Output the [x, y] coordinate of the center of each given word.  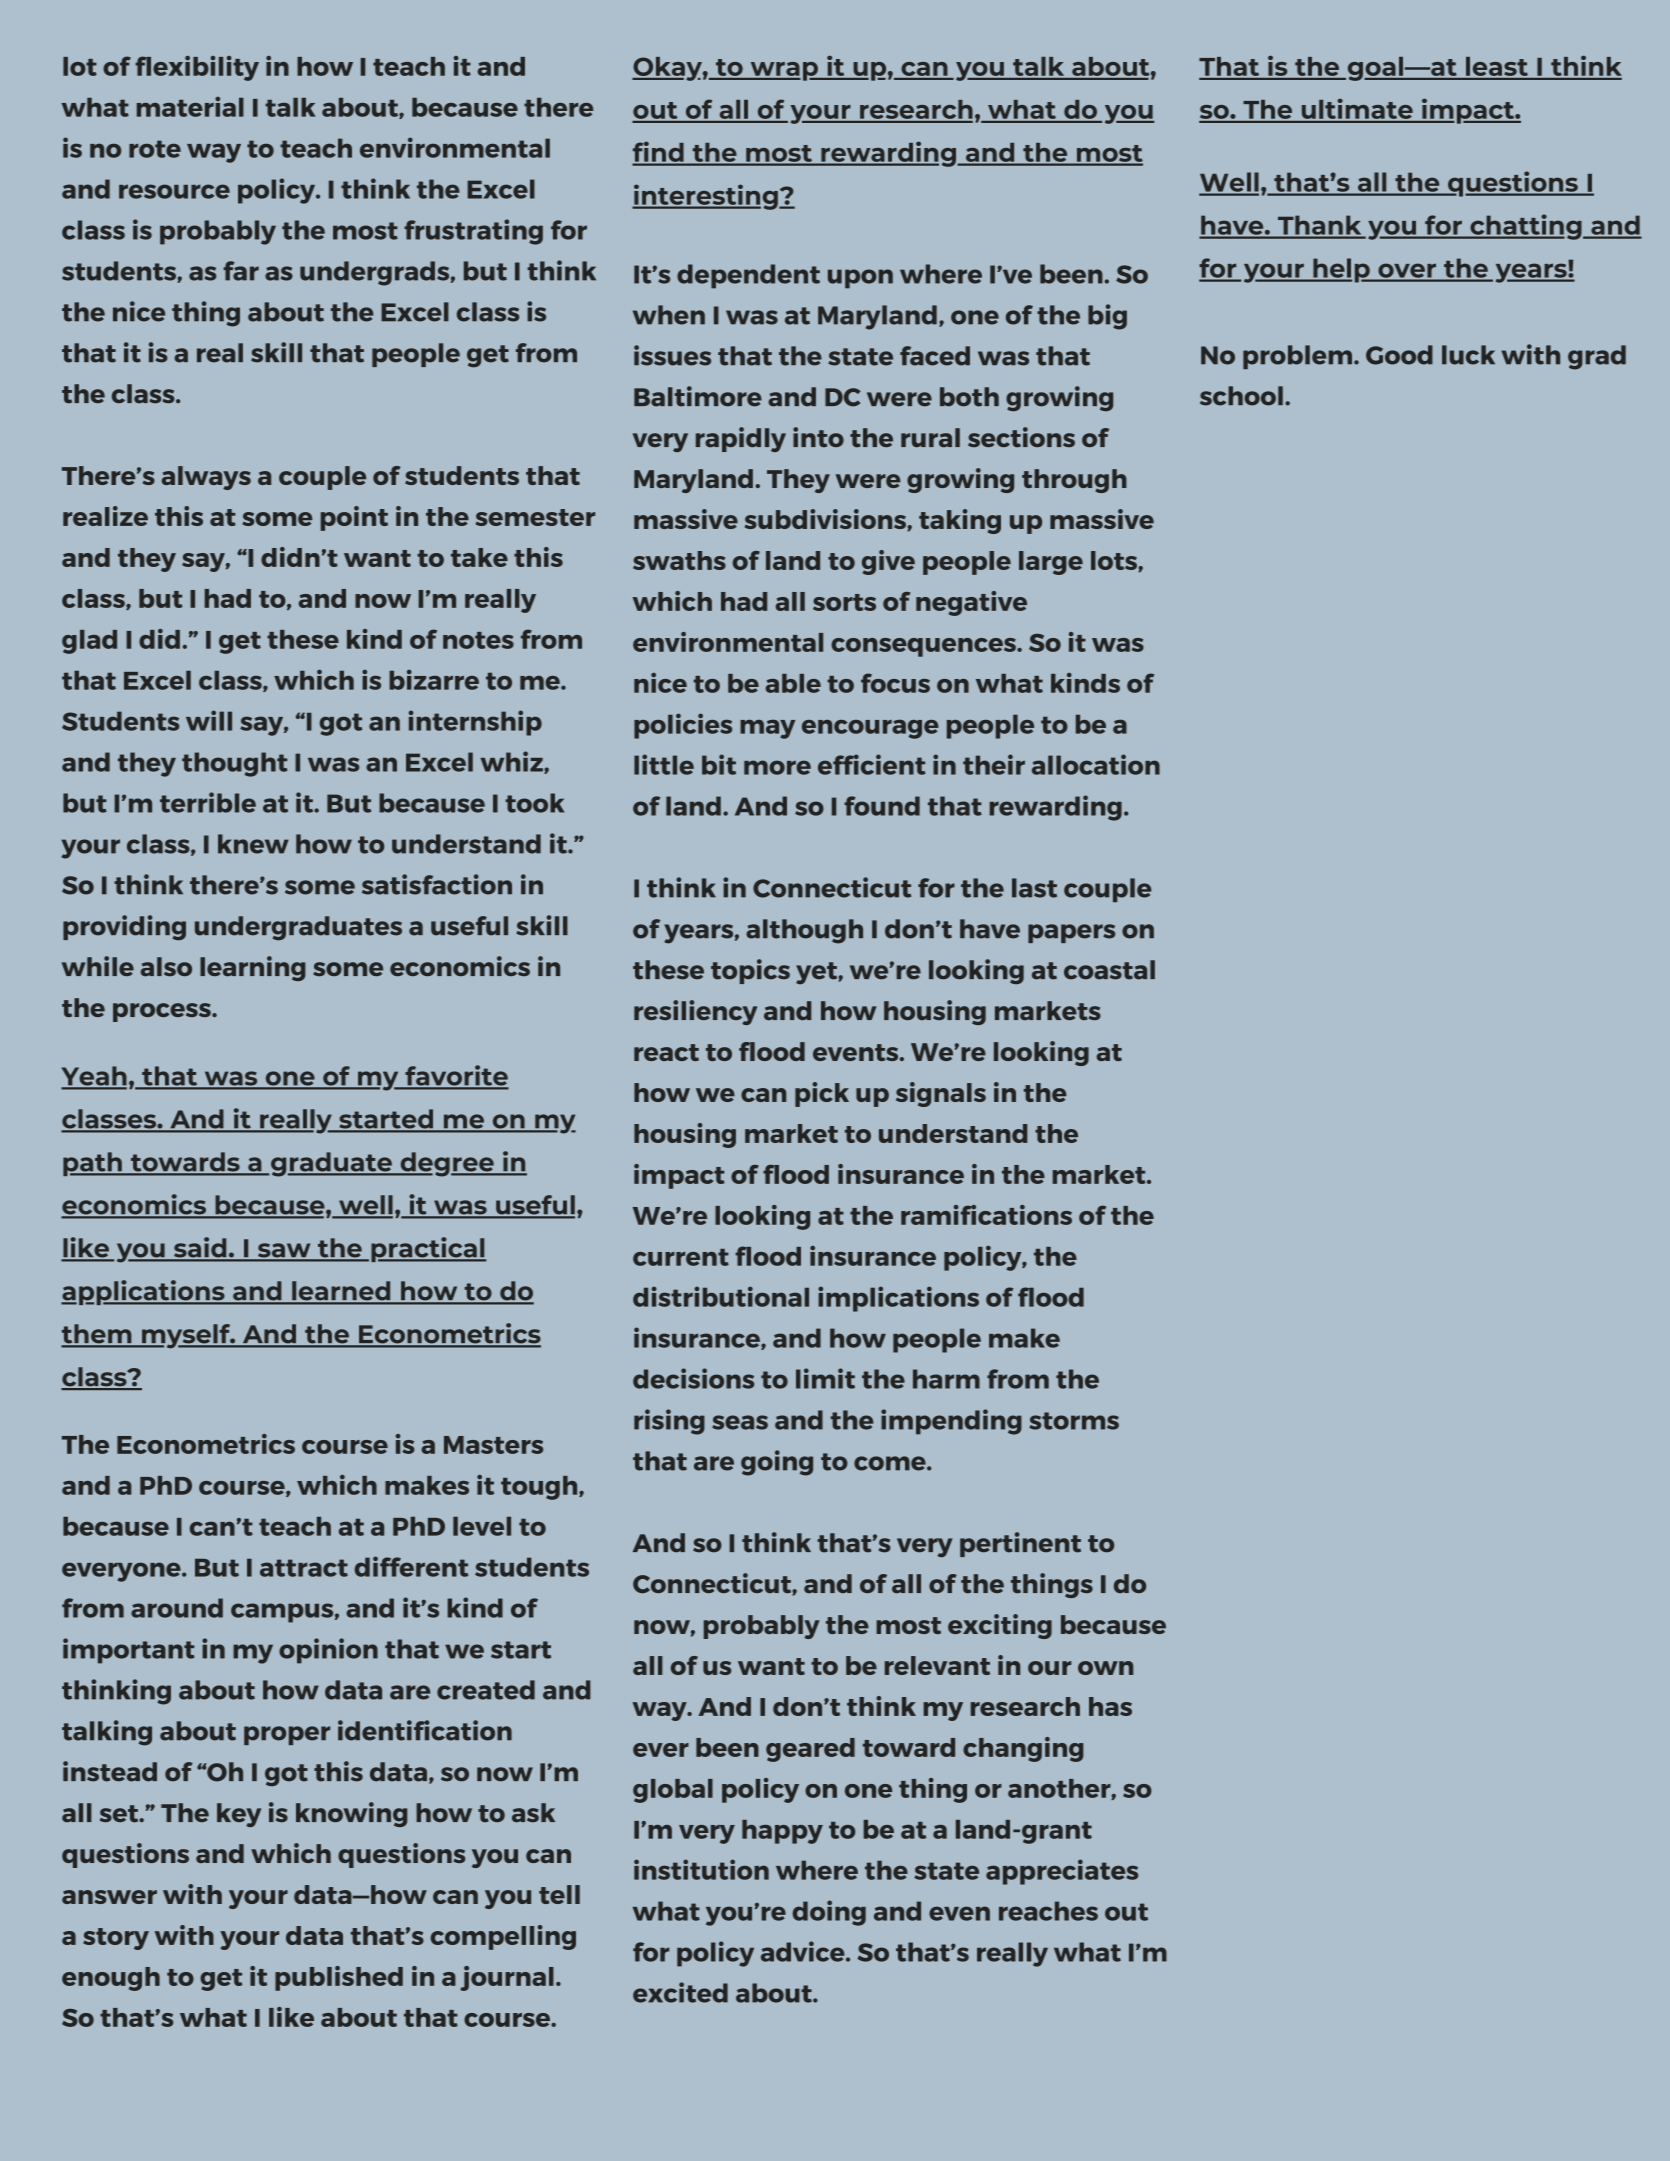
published [339, 1978]
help [1341, 270]
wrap [784, 71]
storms [1074, 1421]
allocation [1096, 764]
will [209, 720]
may [767, 729]
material [190, 107]
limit [825, 1378]
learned [341, 1292]
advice [804, 1951]
